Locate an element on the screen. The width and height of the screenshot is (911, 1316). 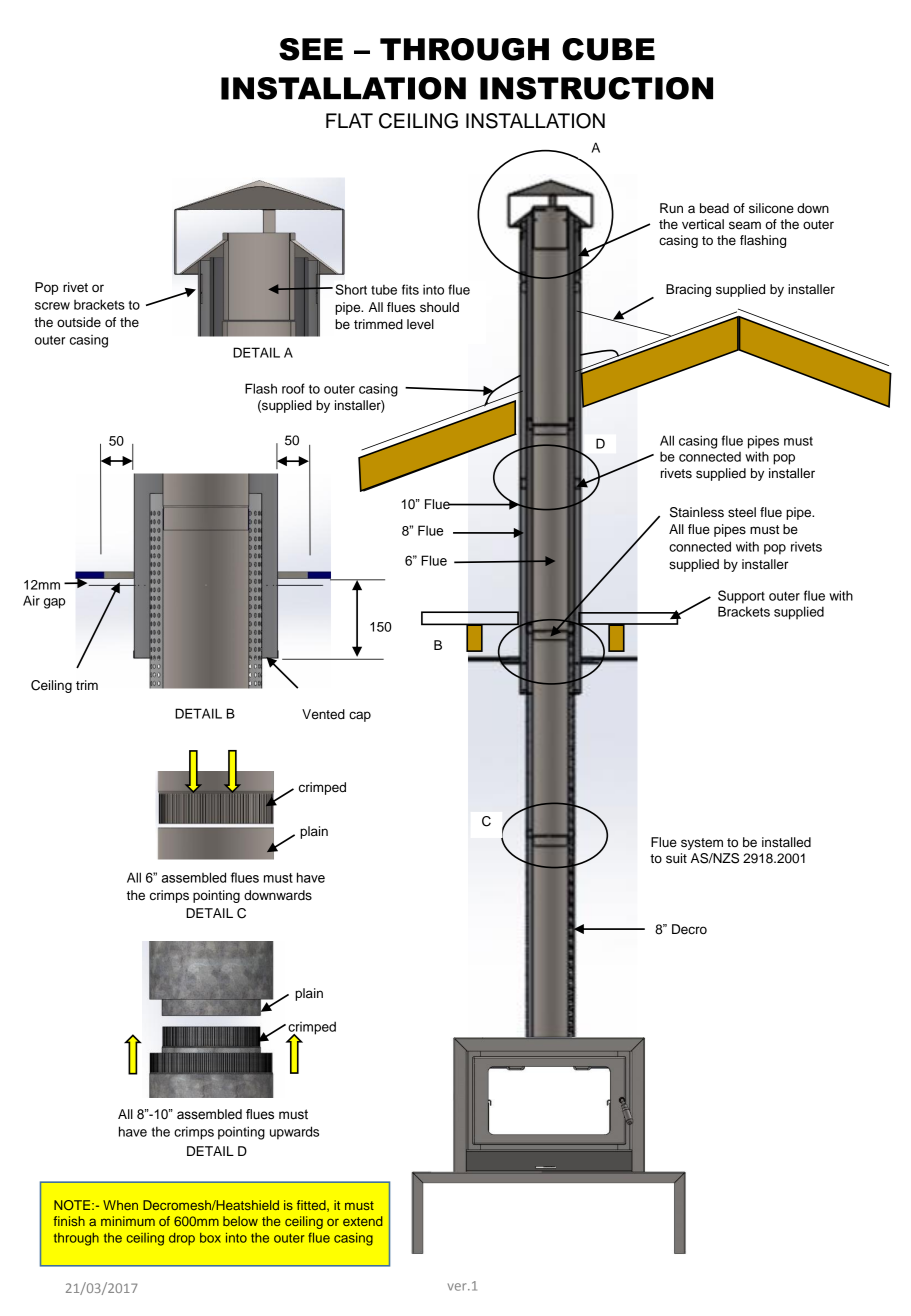
Support is located at coordinates (741, 597).
